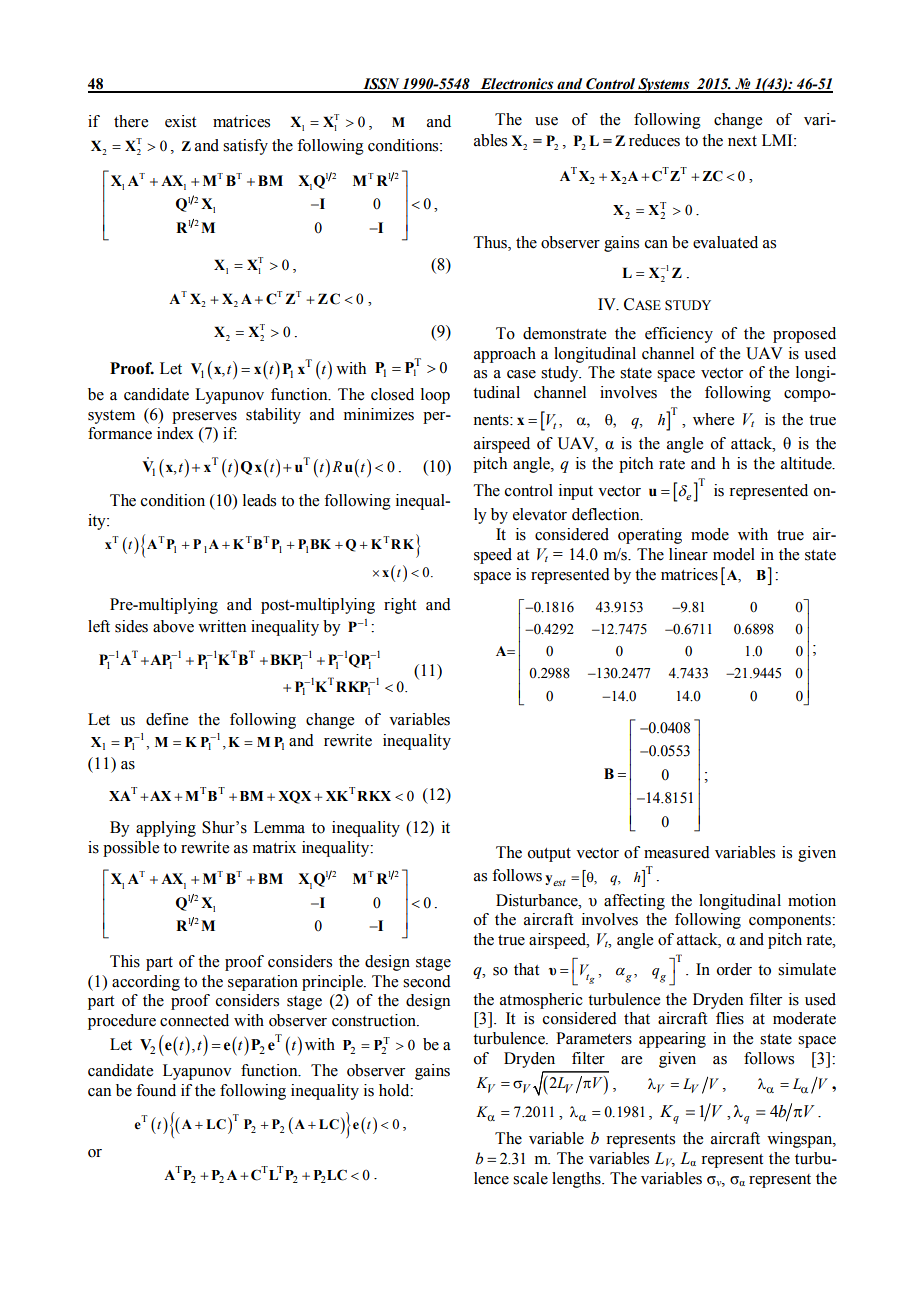  Describe the element at coordinates (125, 961) in the screenshot. I see `This` at that location.
